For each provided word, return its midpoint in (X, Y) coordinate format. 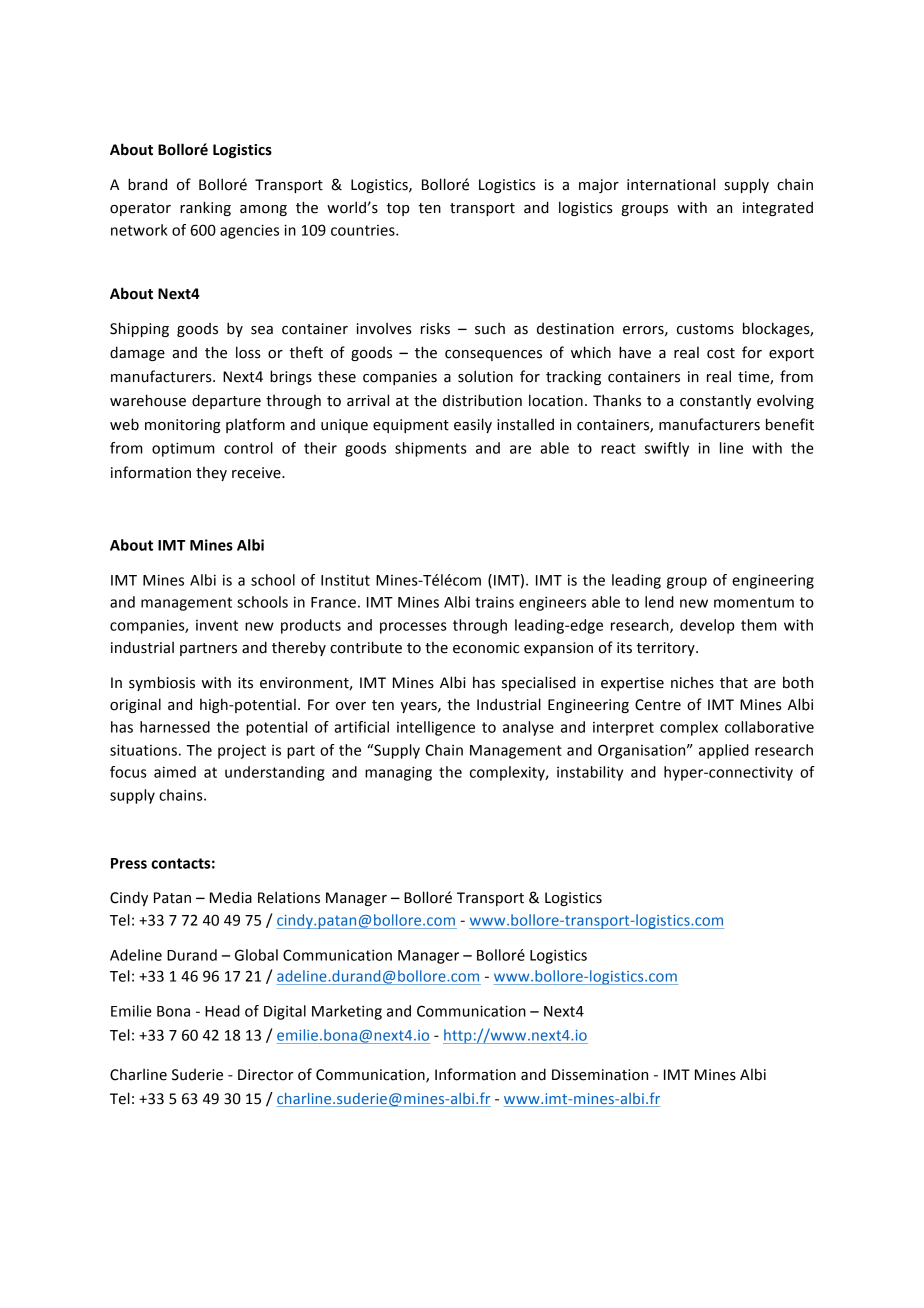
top (398, 209)
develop (707, 626)
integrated (778, 208)
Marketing (347, 1012)
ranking (205, 208)
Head (222, 1011)
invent (217, 625)
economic (486, 648)
